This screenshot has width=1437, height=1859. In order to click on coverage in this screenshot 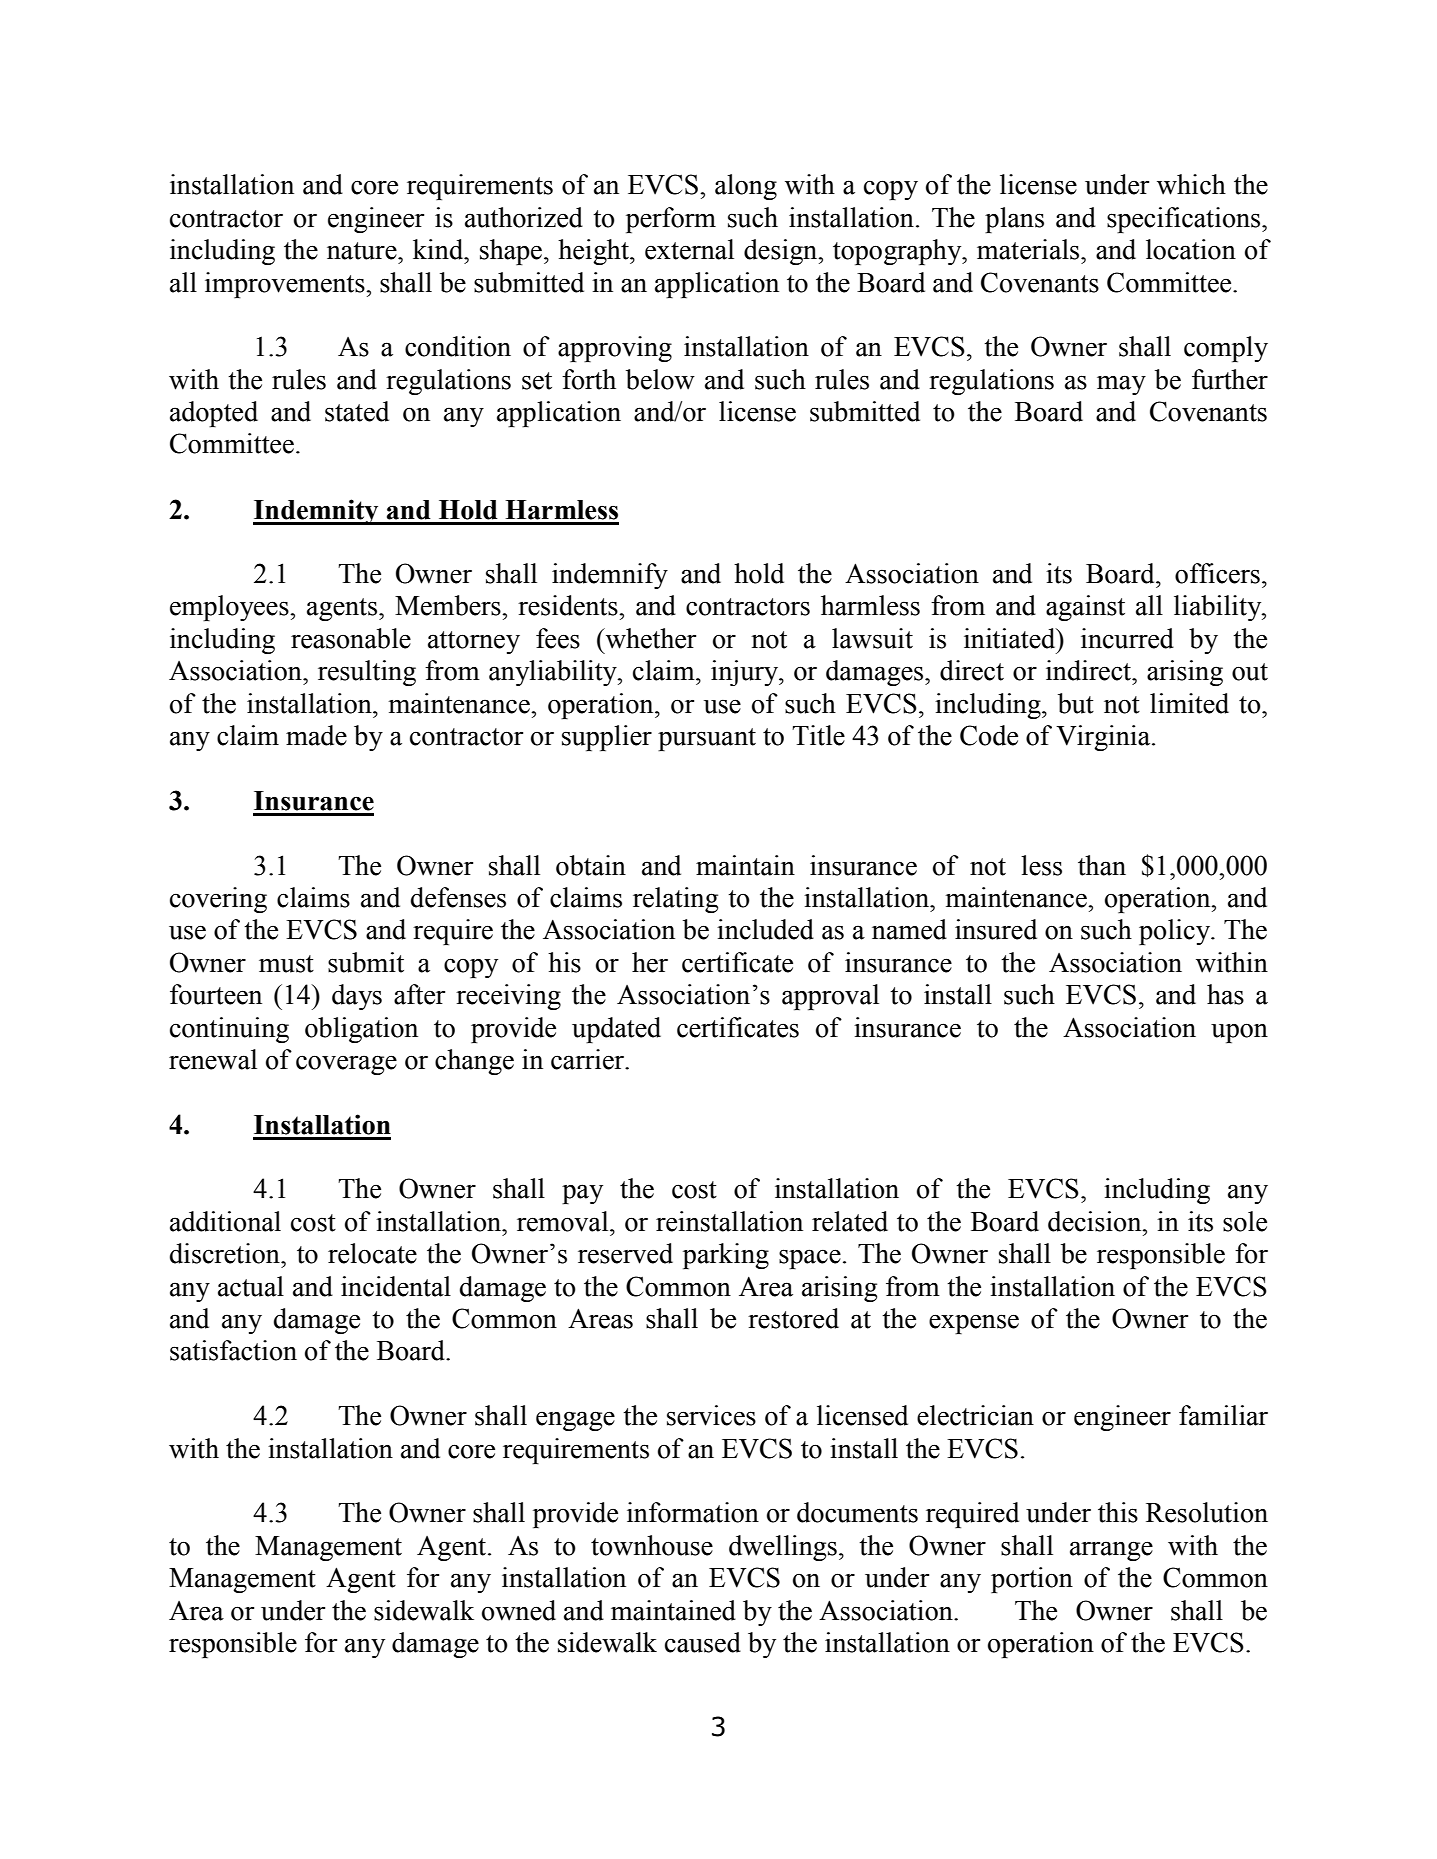, I will do `click(346, 1065)`.
